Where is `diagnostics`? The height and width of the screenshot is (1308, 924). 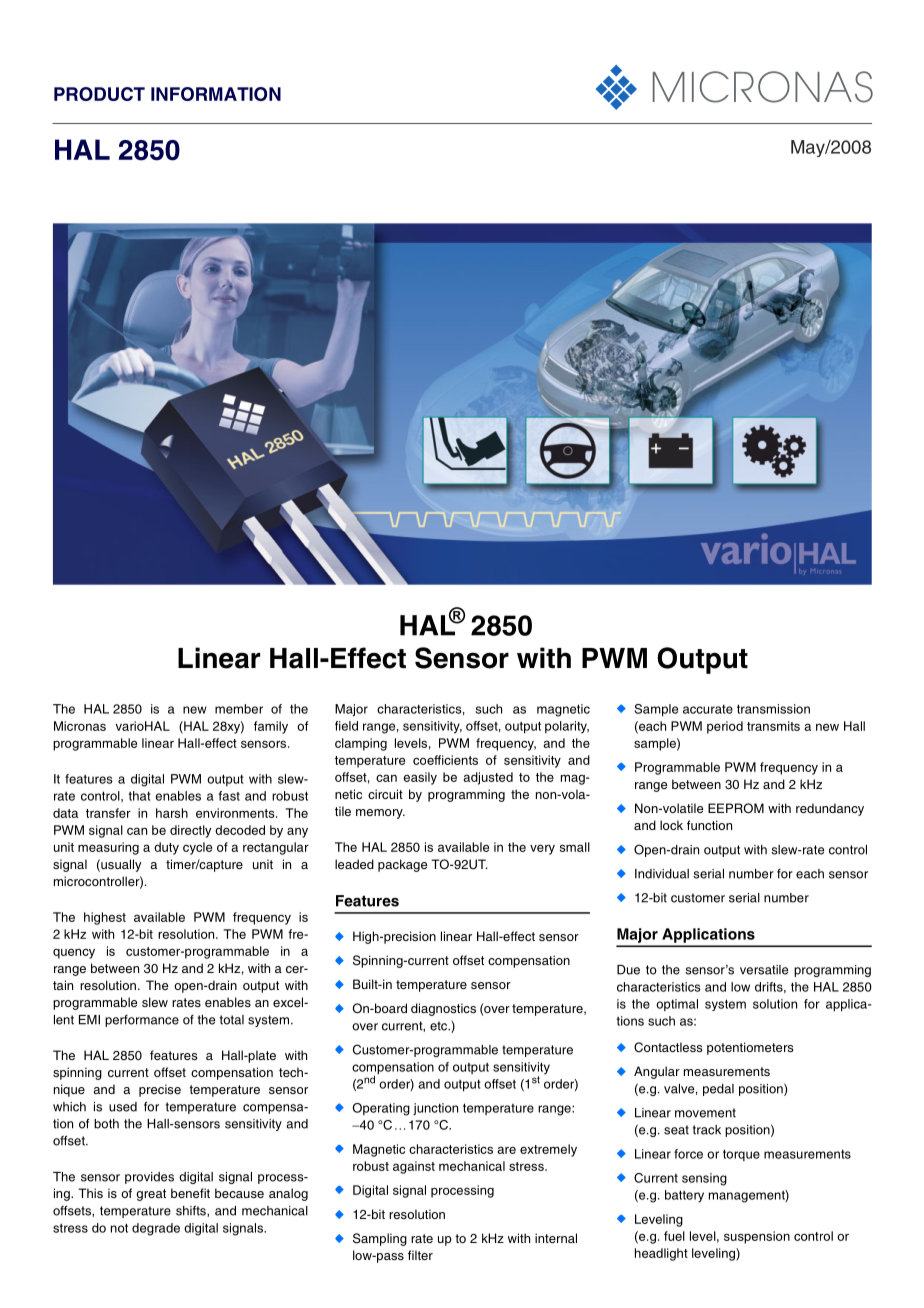
diagnostics is located at coordinates (443, 1009).
